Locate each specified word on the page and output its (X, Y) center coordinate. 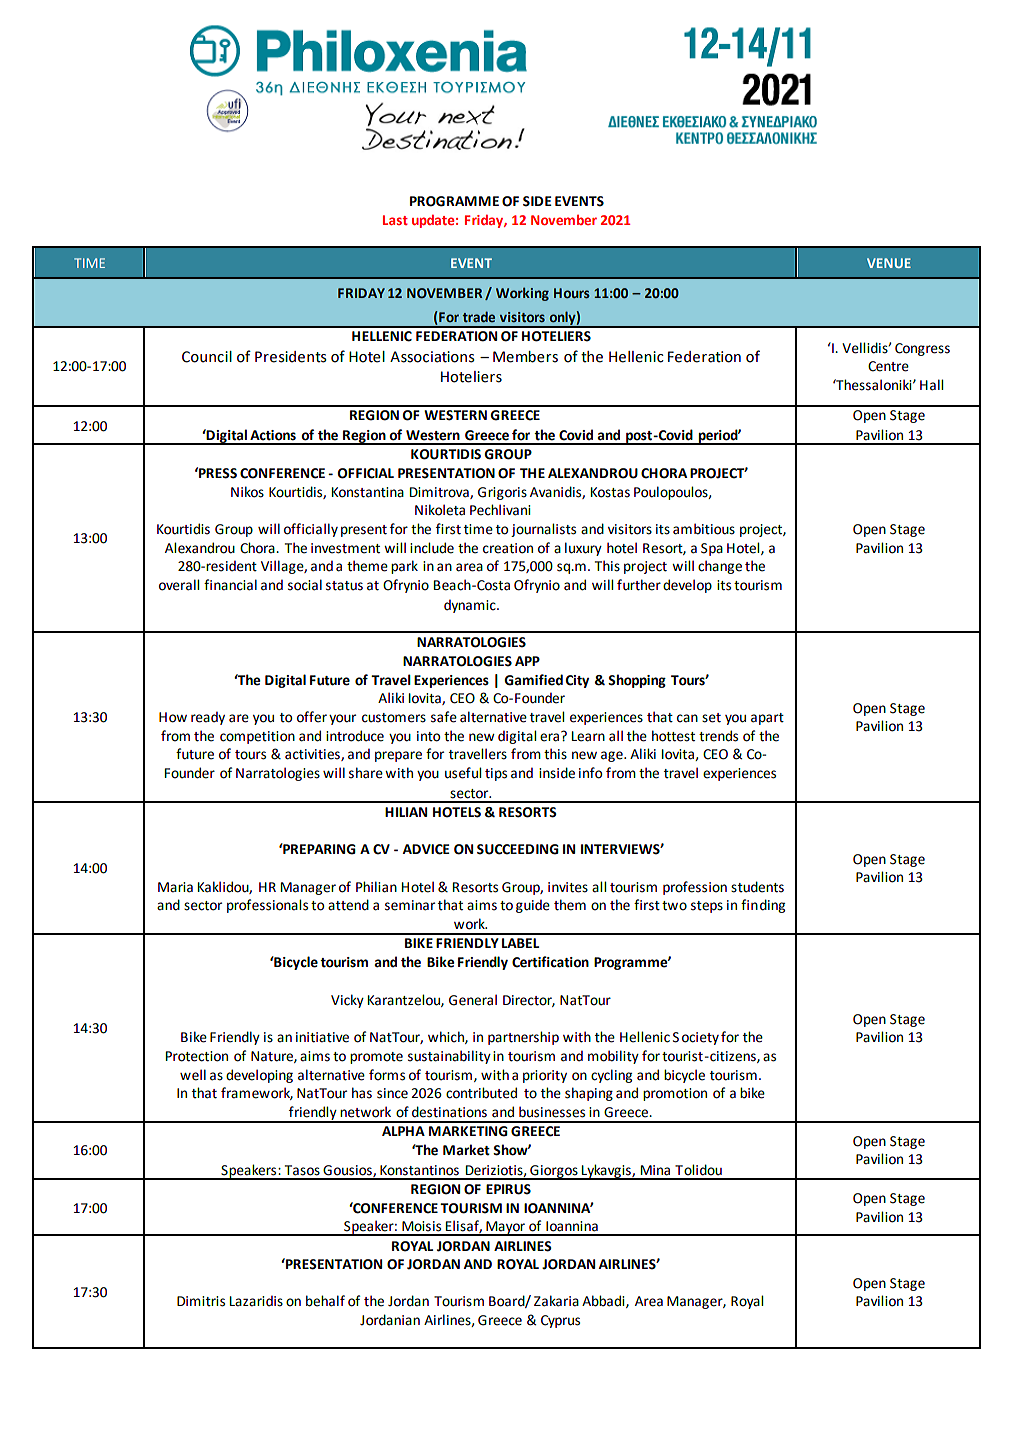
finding (763, 906)
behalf (325, 1301)
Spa (712, 549)
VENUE (889, 263)
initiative (322, 1037)
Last (395, 220)
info (590, 773)
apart (767, 719)
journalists (543, 530)
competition (257, 737)
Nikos (247, 492)
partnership (523, 1038)
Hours (572, 293)
